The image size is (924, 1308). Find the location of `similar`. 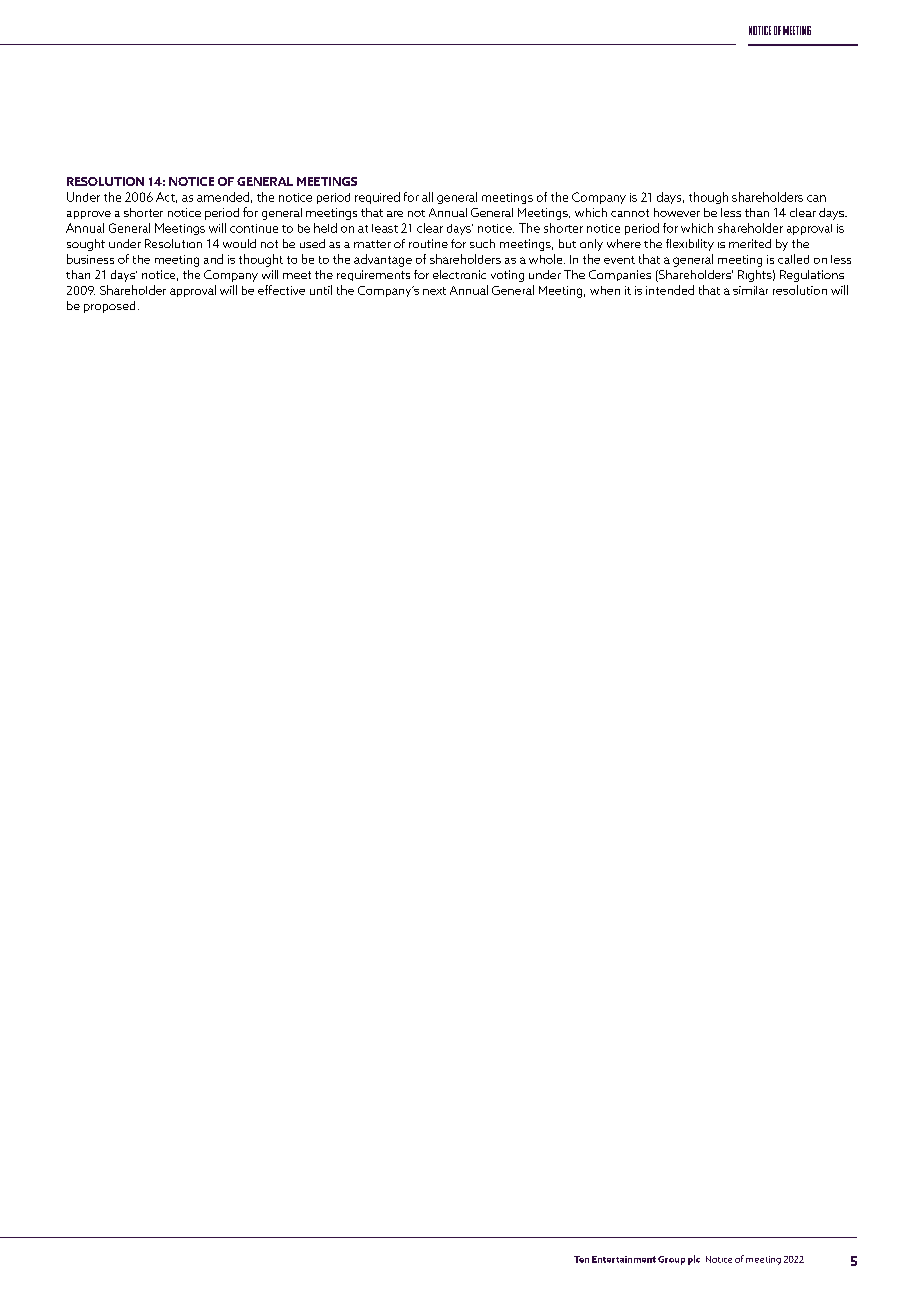

similar is located at coordinates (750, 290).
